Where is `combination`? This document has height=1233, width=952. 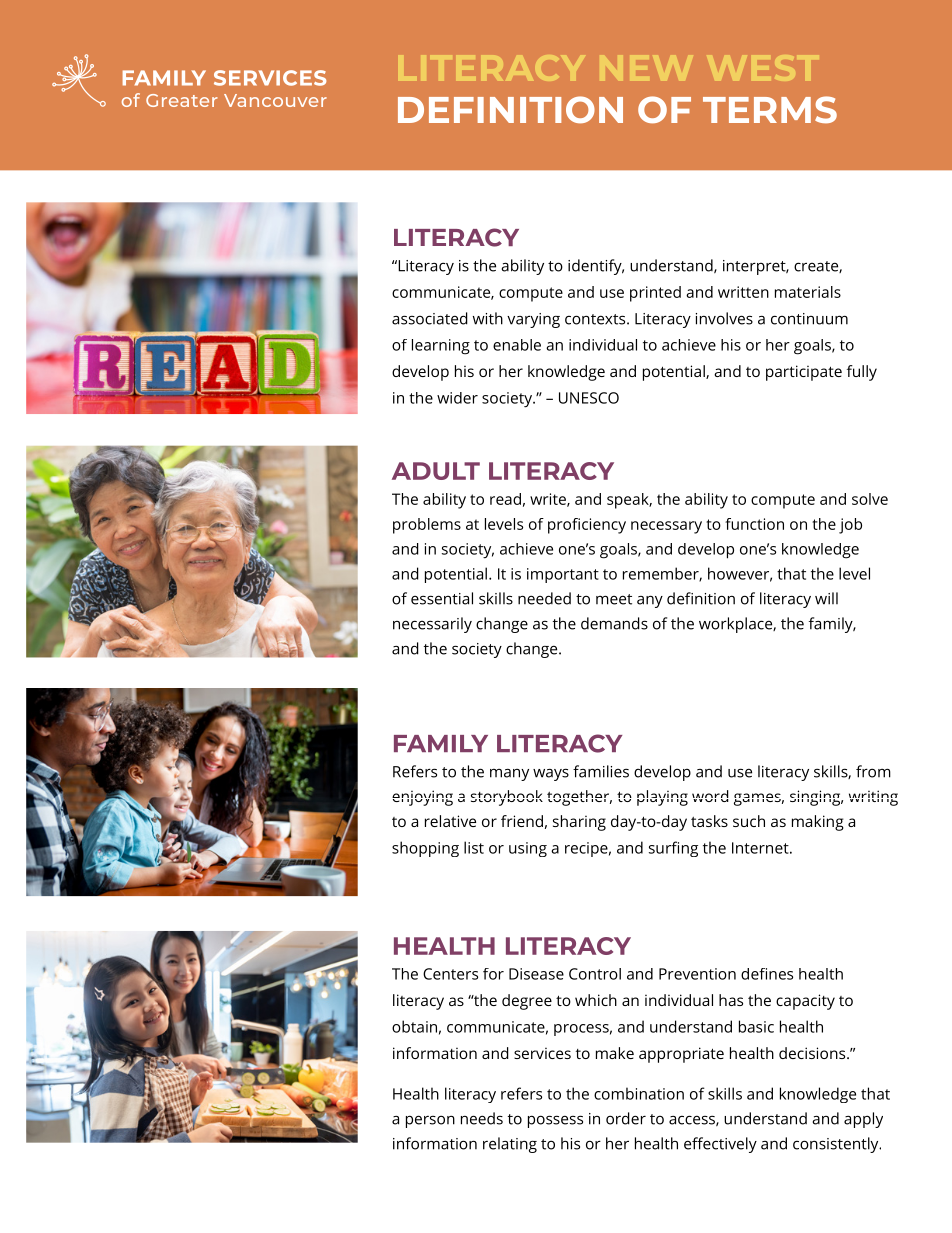
combination is located at coordinates (639, 1093).
